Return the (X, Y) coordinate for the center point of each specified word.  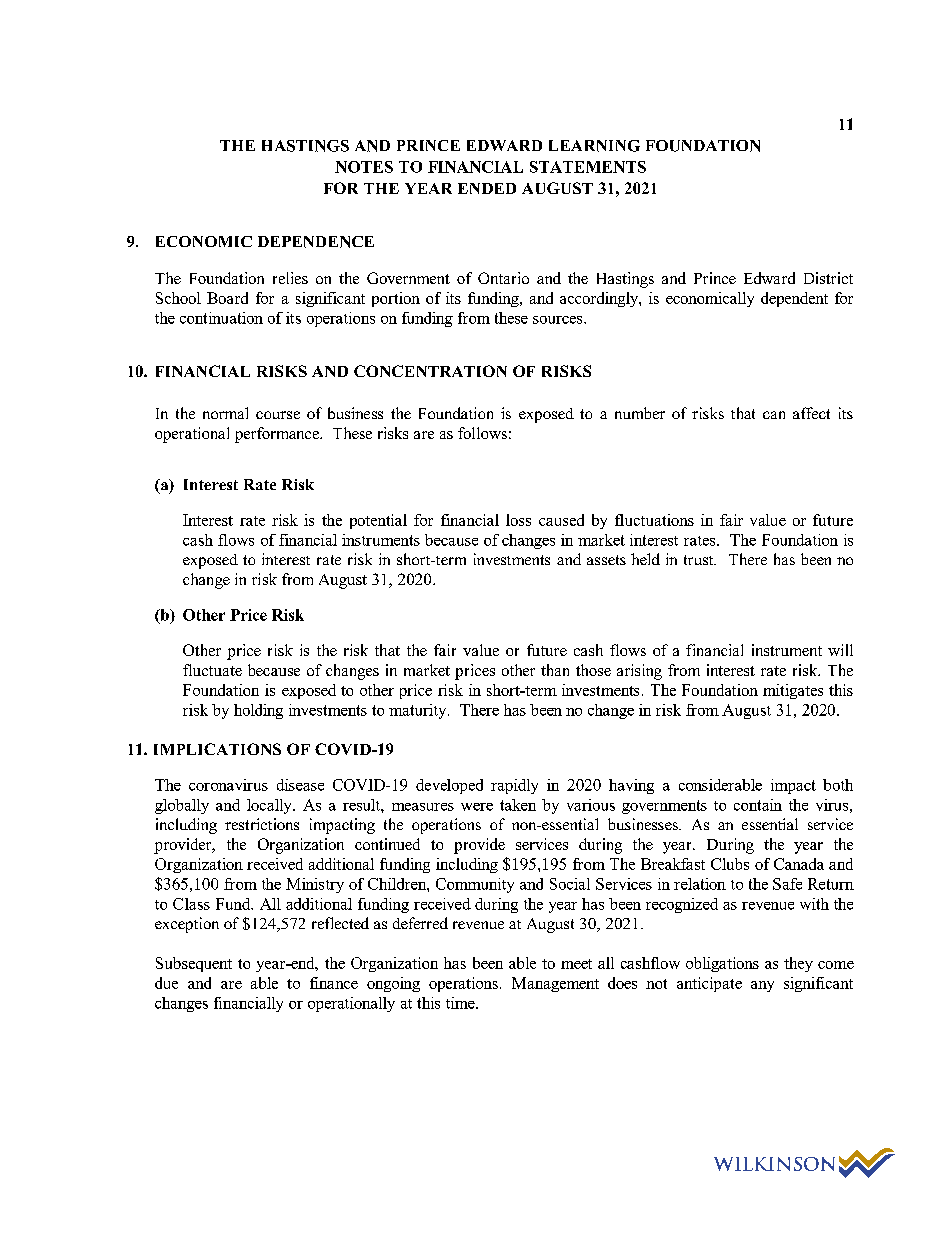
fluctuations (654, 520)
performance (278, 435)
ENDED (487, 188)
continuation (221, 318)
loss (518, 520)
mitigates (793, 691)
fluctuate (212, 670)
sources (559, 320)
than (555, 670)
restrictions (262, 824)
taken (518, 805)
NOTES (364, 167)
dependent (794, 299)
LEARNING (594, 146)
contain (758, 805)
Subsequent (194, 964)
